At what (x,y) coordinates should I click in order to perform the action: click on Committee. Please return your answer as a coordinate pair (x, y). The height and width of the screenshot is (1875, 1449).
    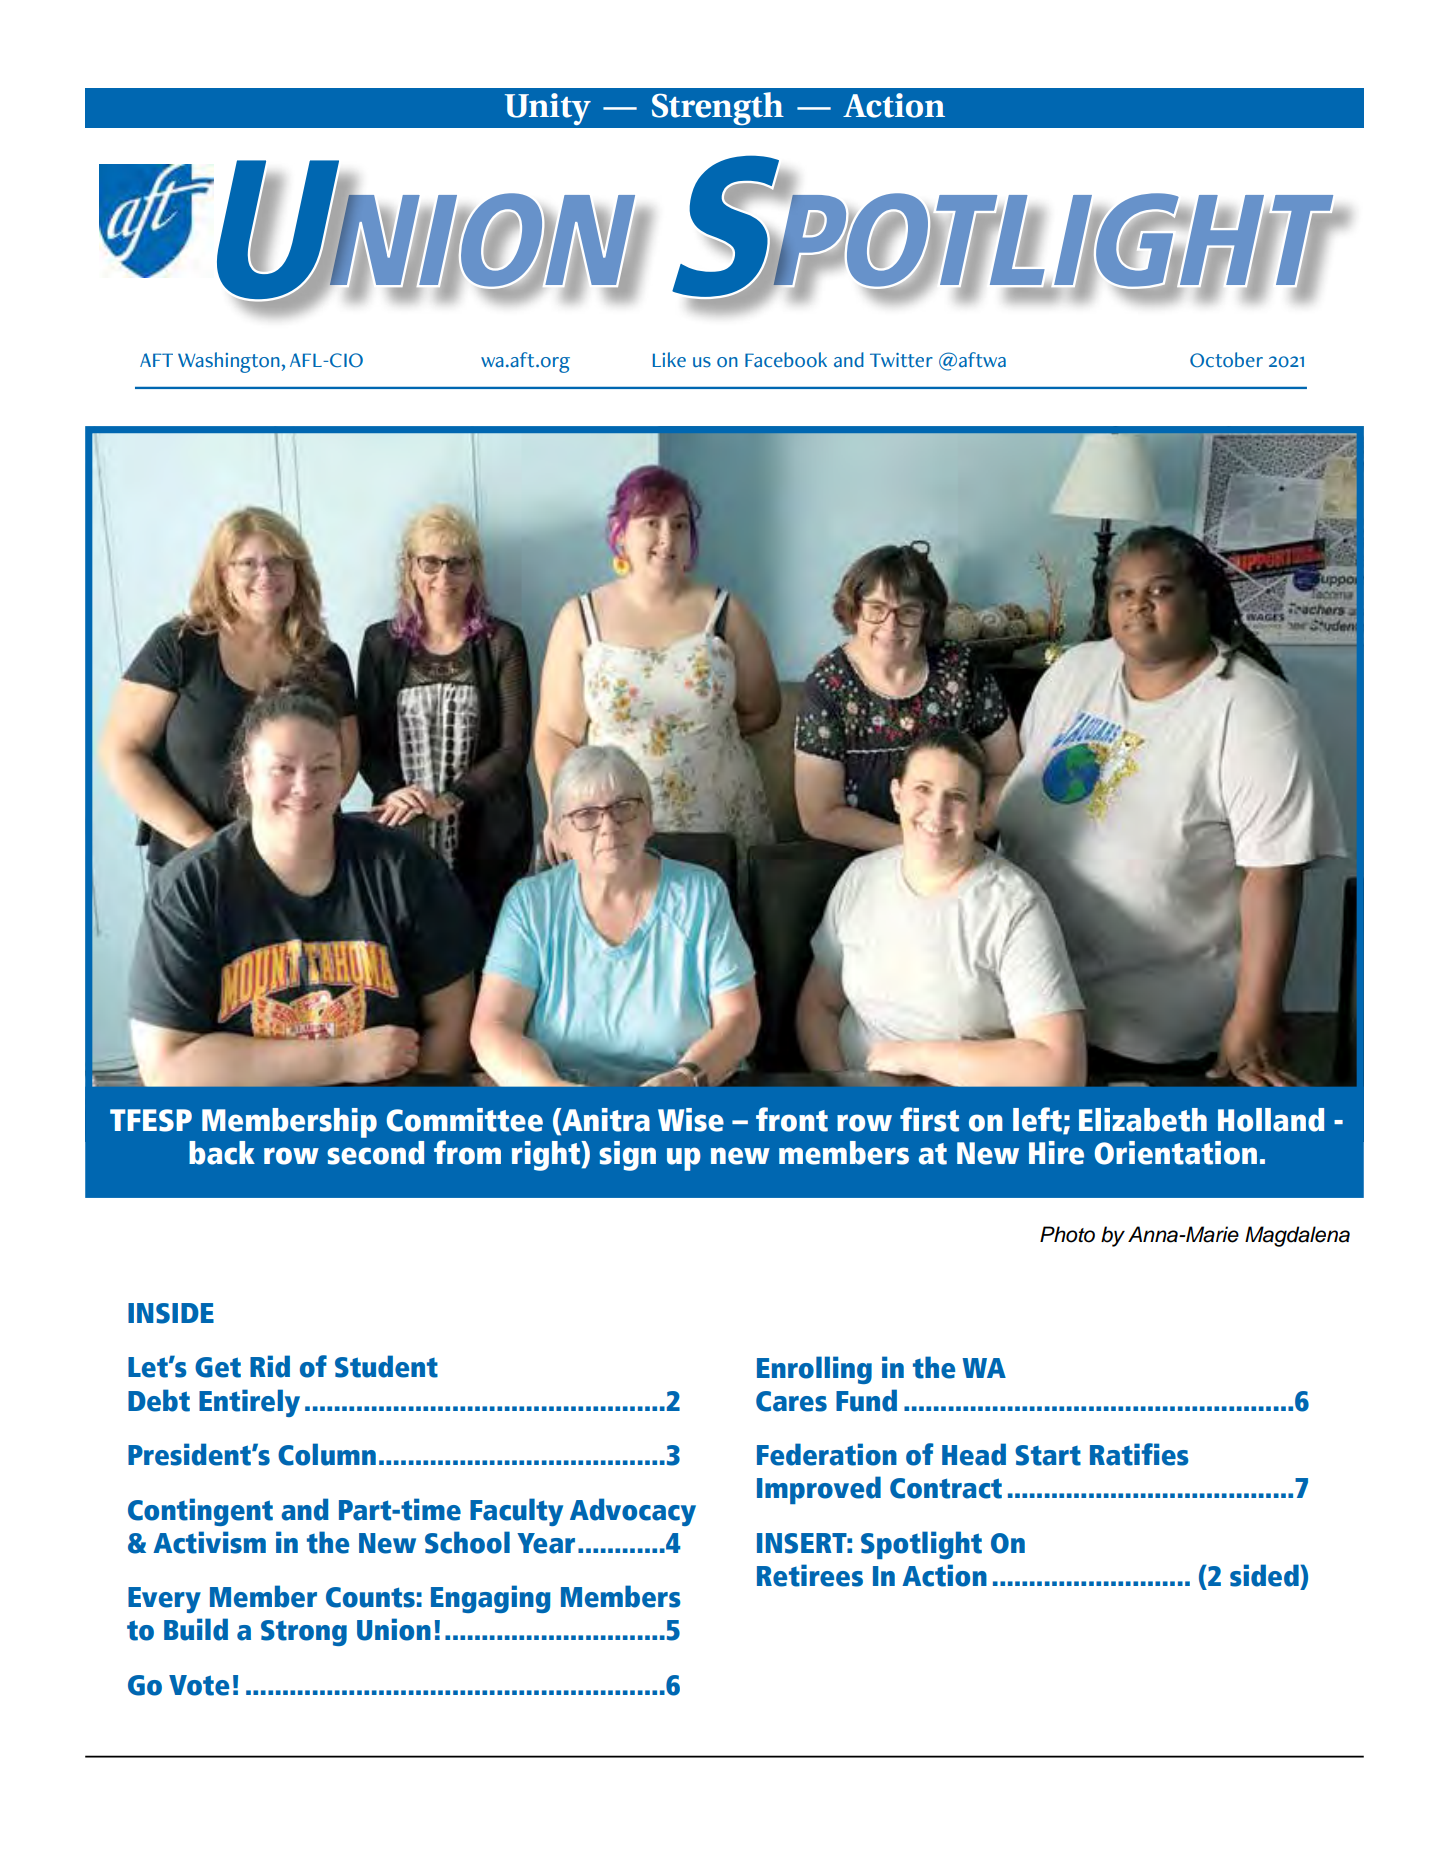
    Looking at the image, I should click on (465, 1120).
